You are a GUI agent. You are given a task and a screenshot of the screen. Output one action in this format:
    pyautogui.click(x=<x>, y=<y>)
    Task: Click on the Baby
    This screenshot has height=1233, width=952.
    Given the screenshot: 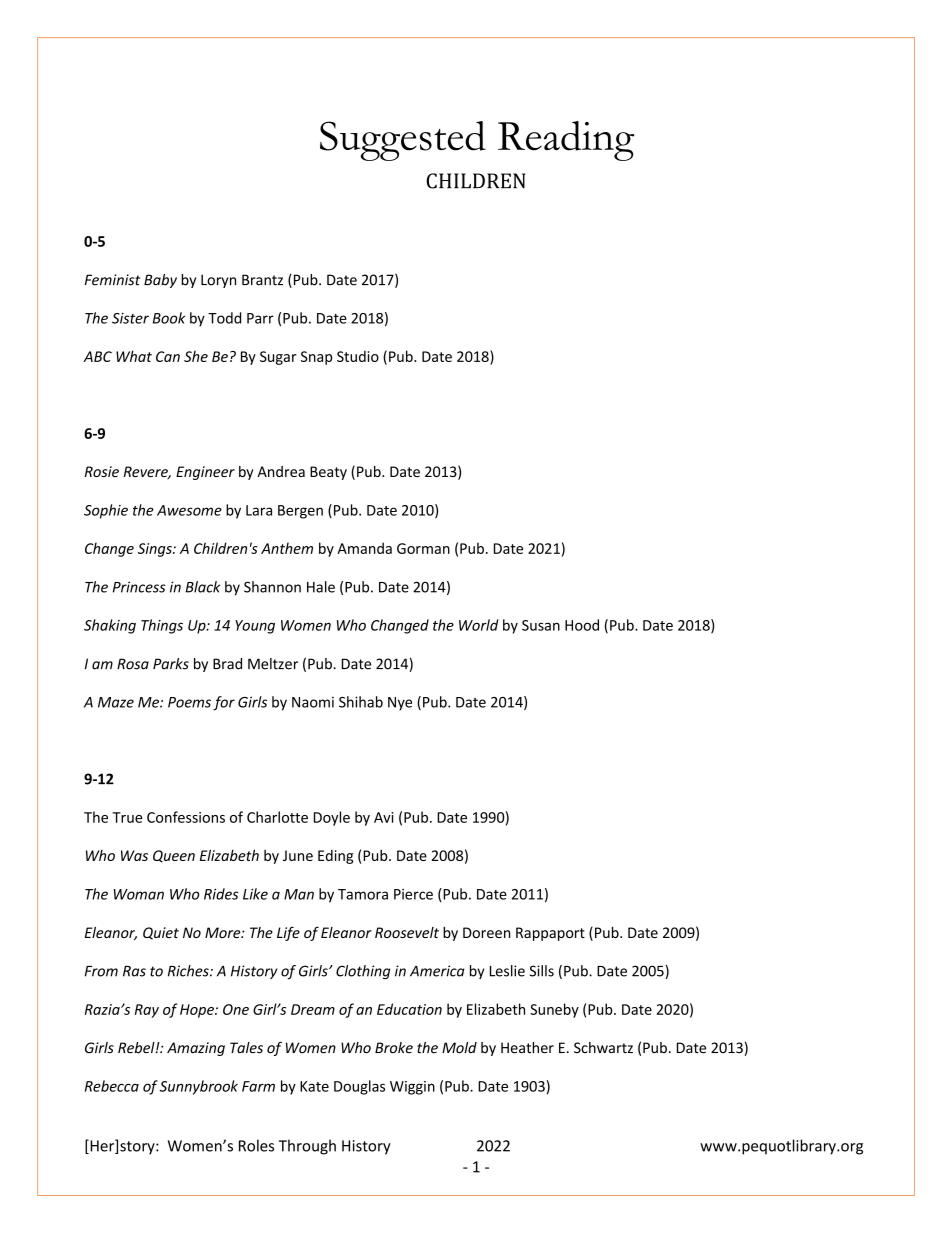 What is the action you would take?
    pyautogui.click(x=160, y=281)
